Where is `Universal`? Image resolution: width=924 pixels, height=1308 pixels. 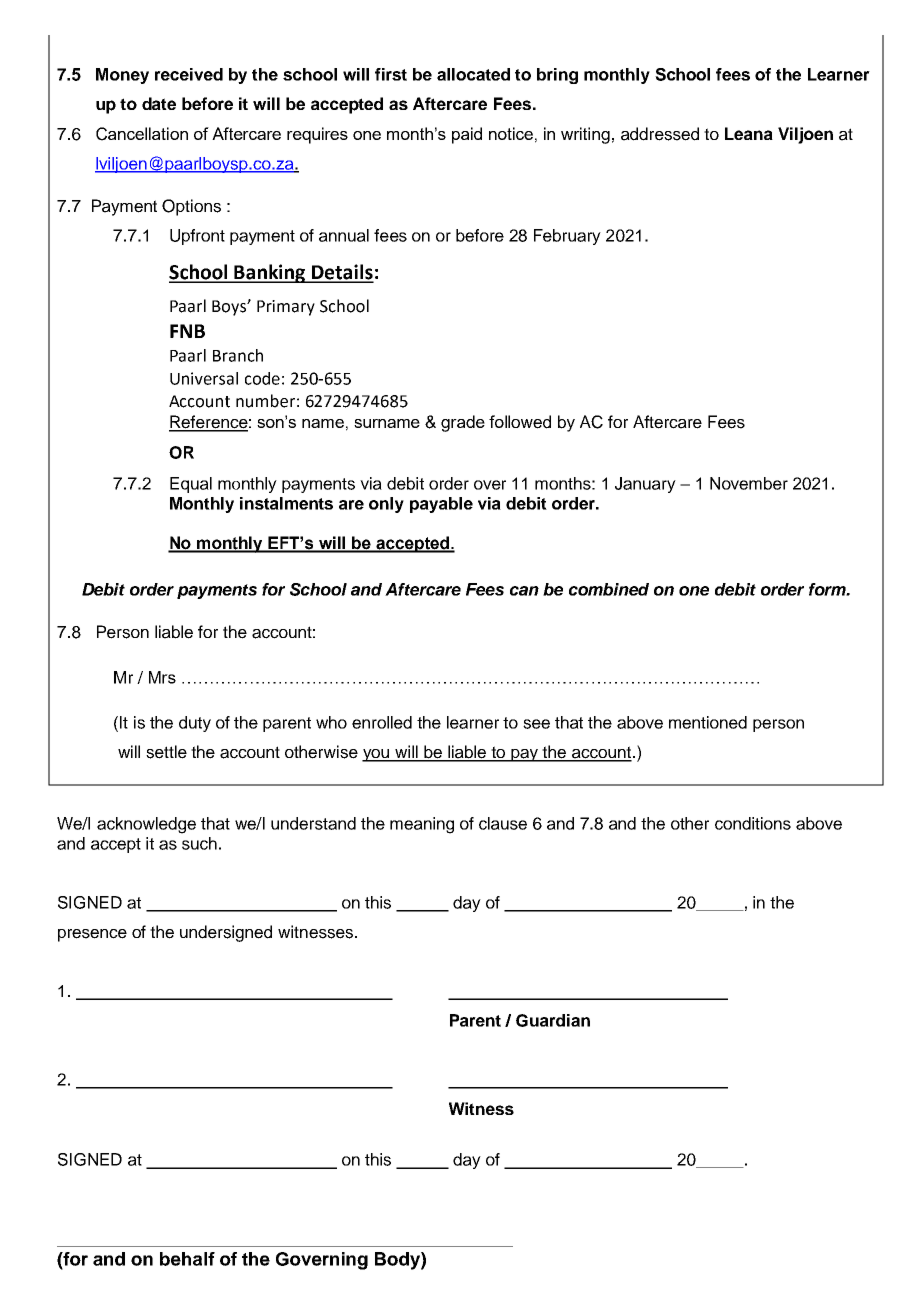 Universal is located at coordinates (204, 378).
